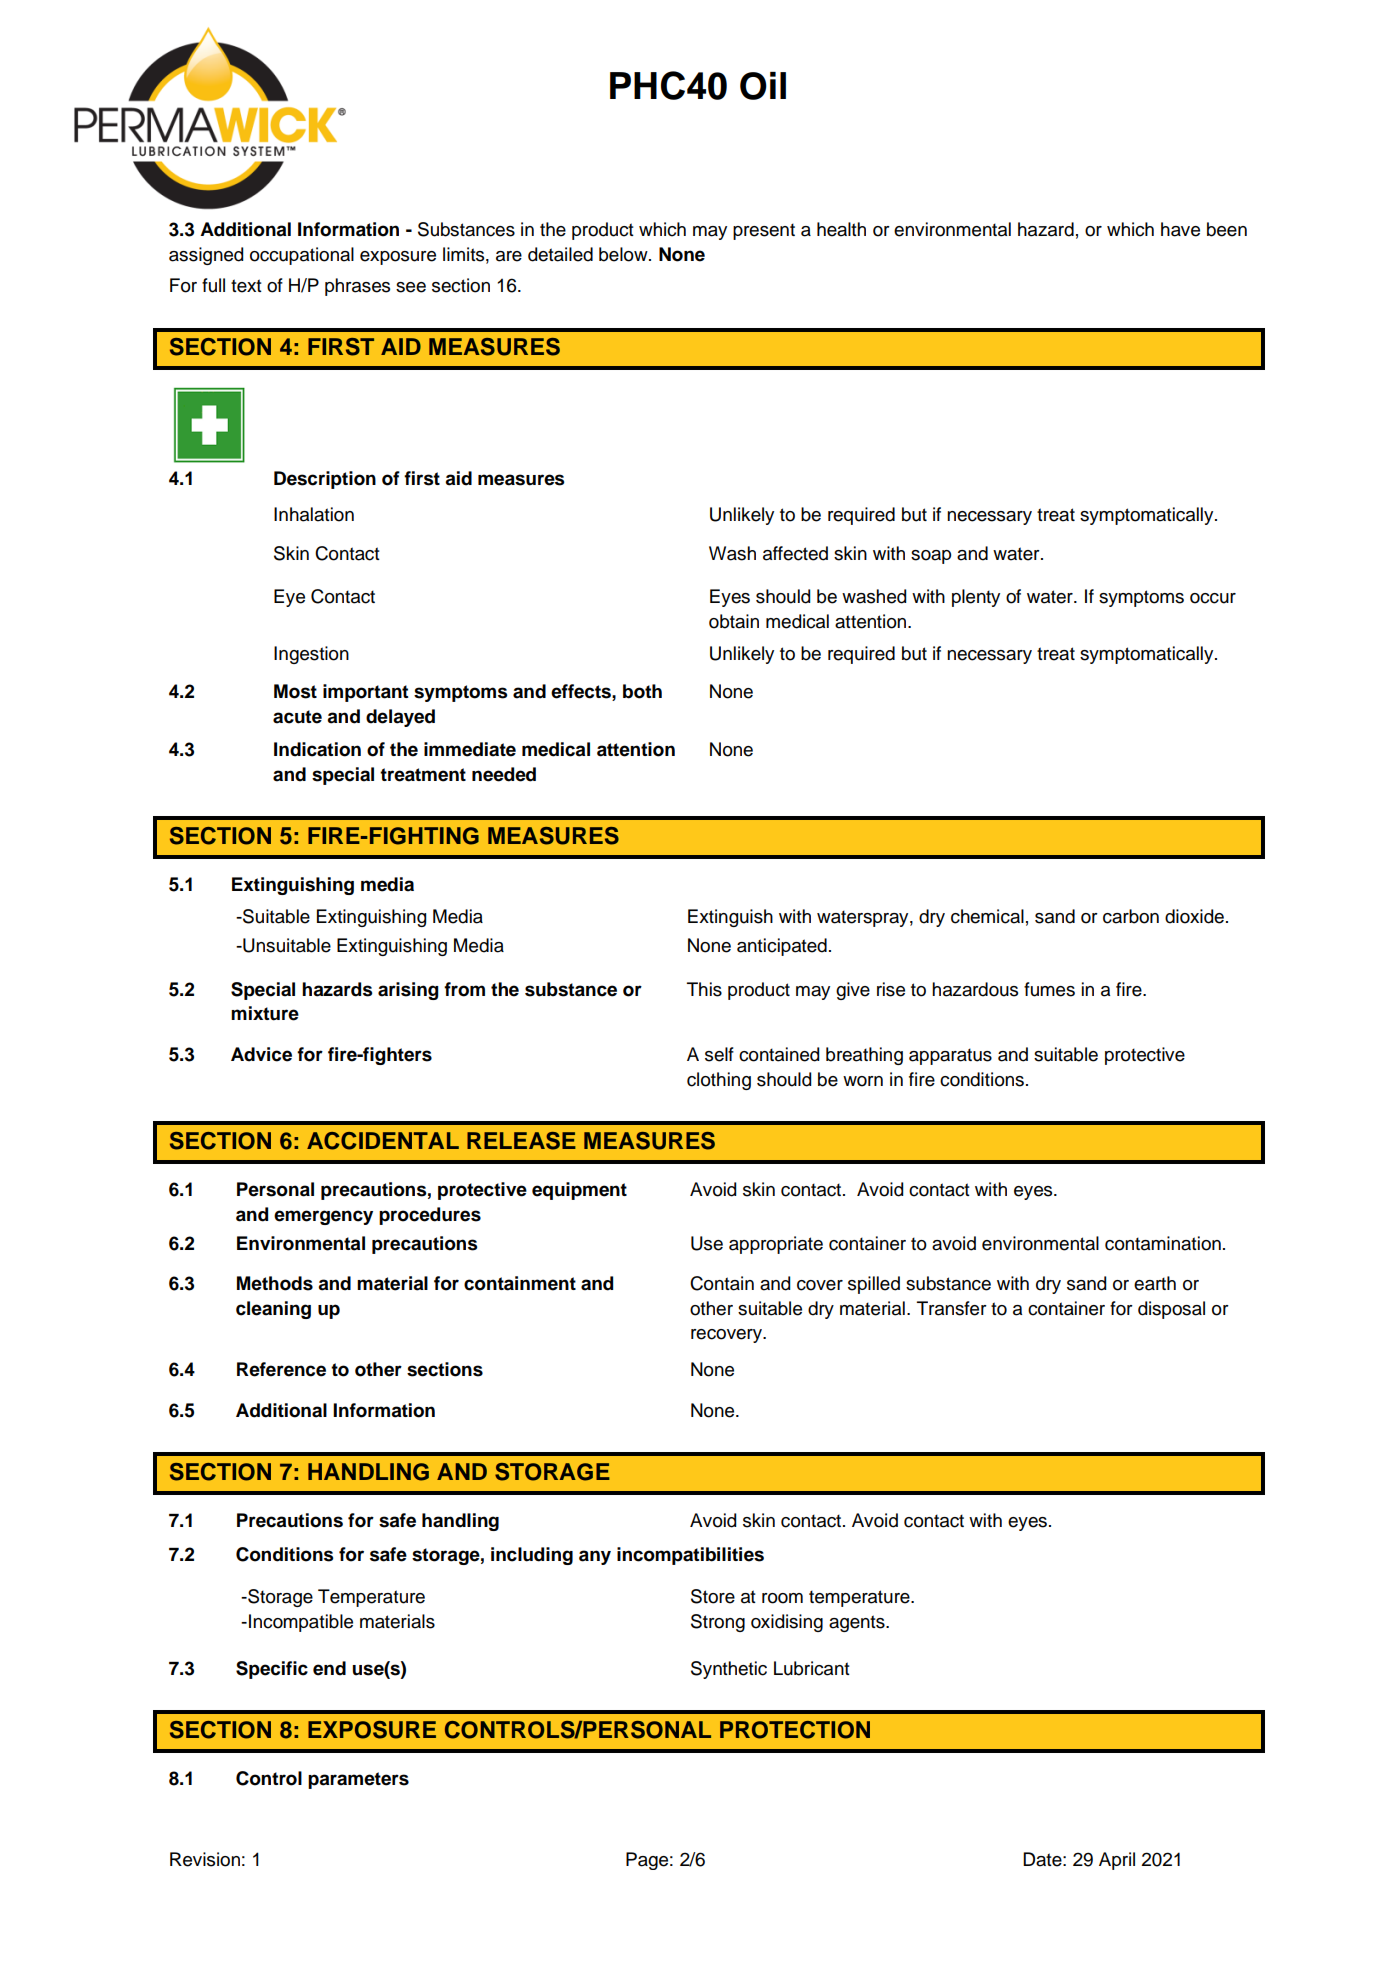  Describe the element at coordinates (302, 256) in the page. I see `occupational` at that location.
